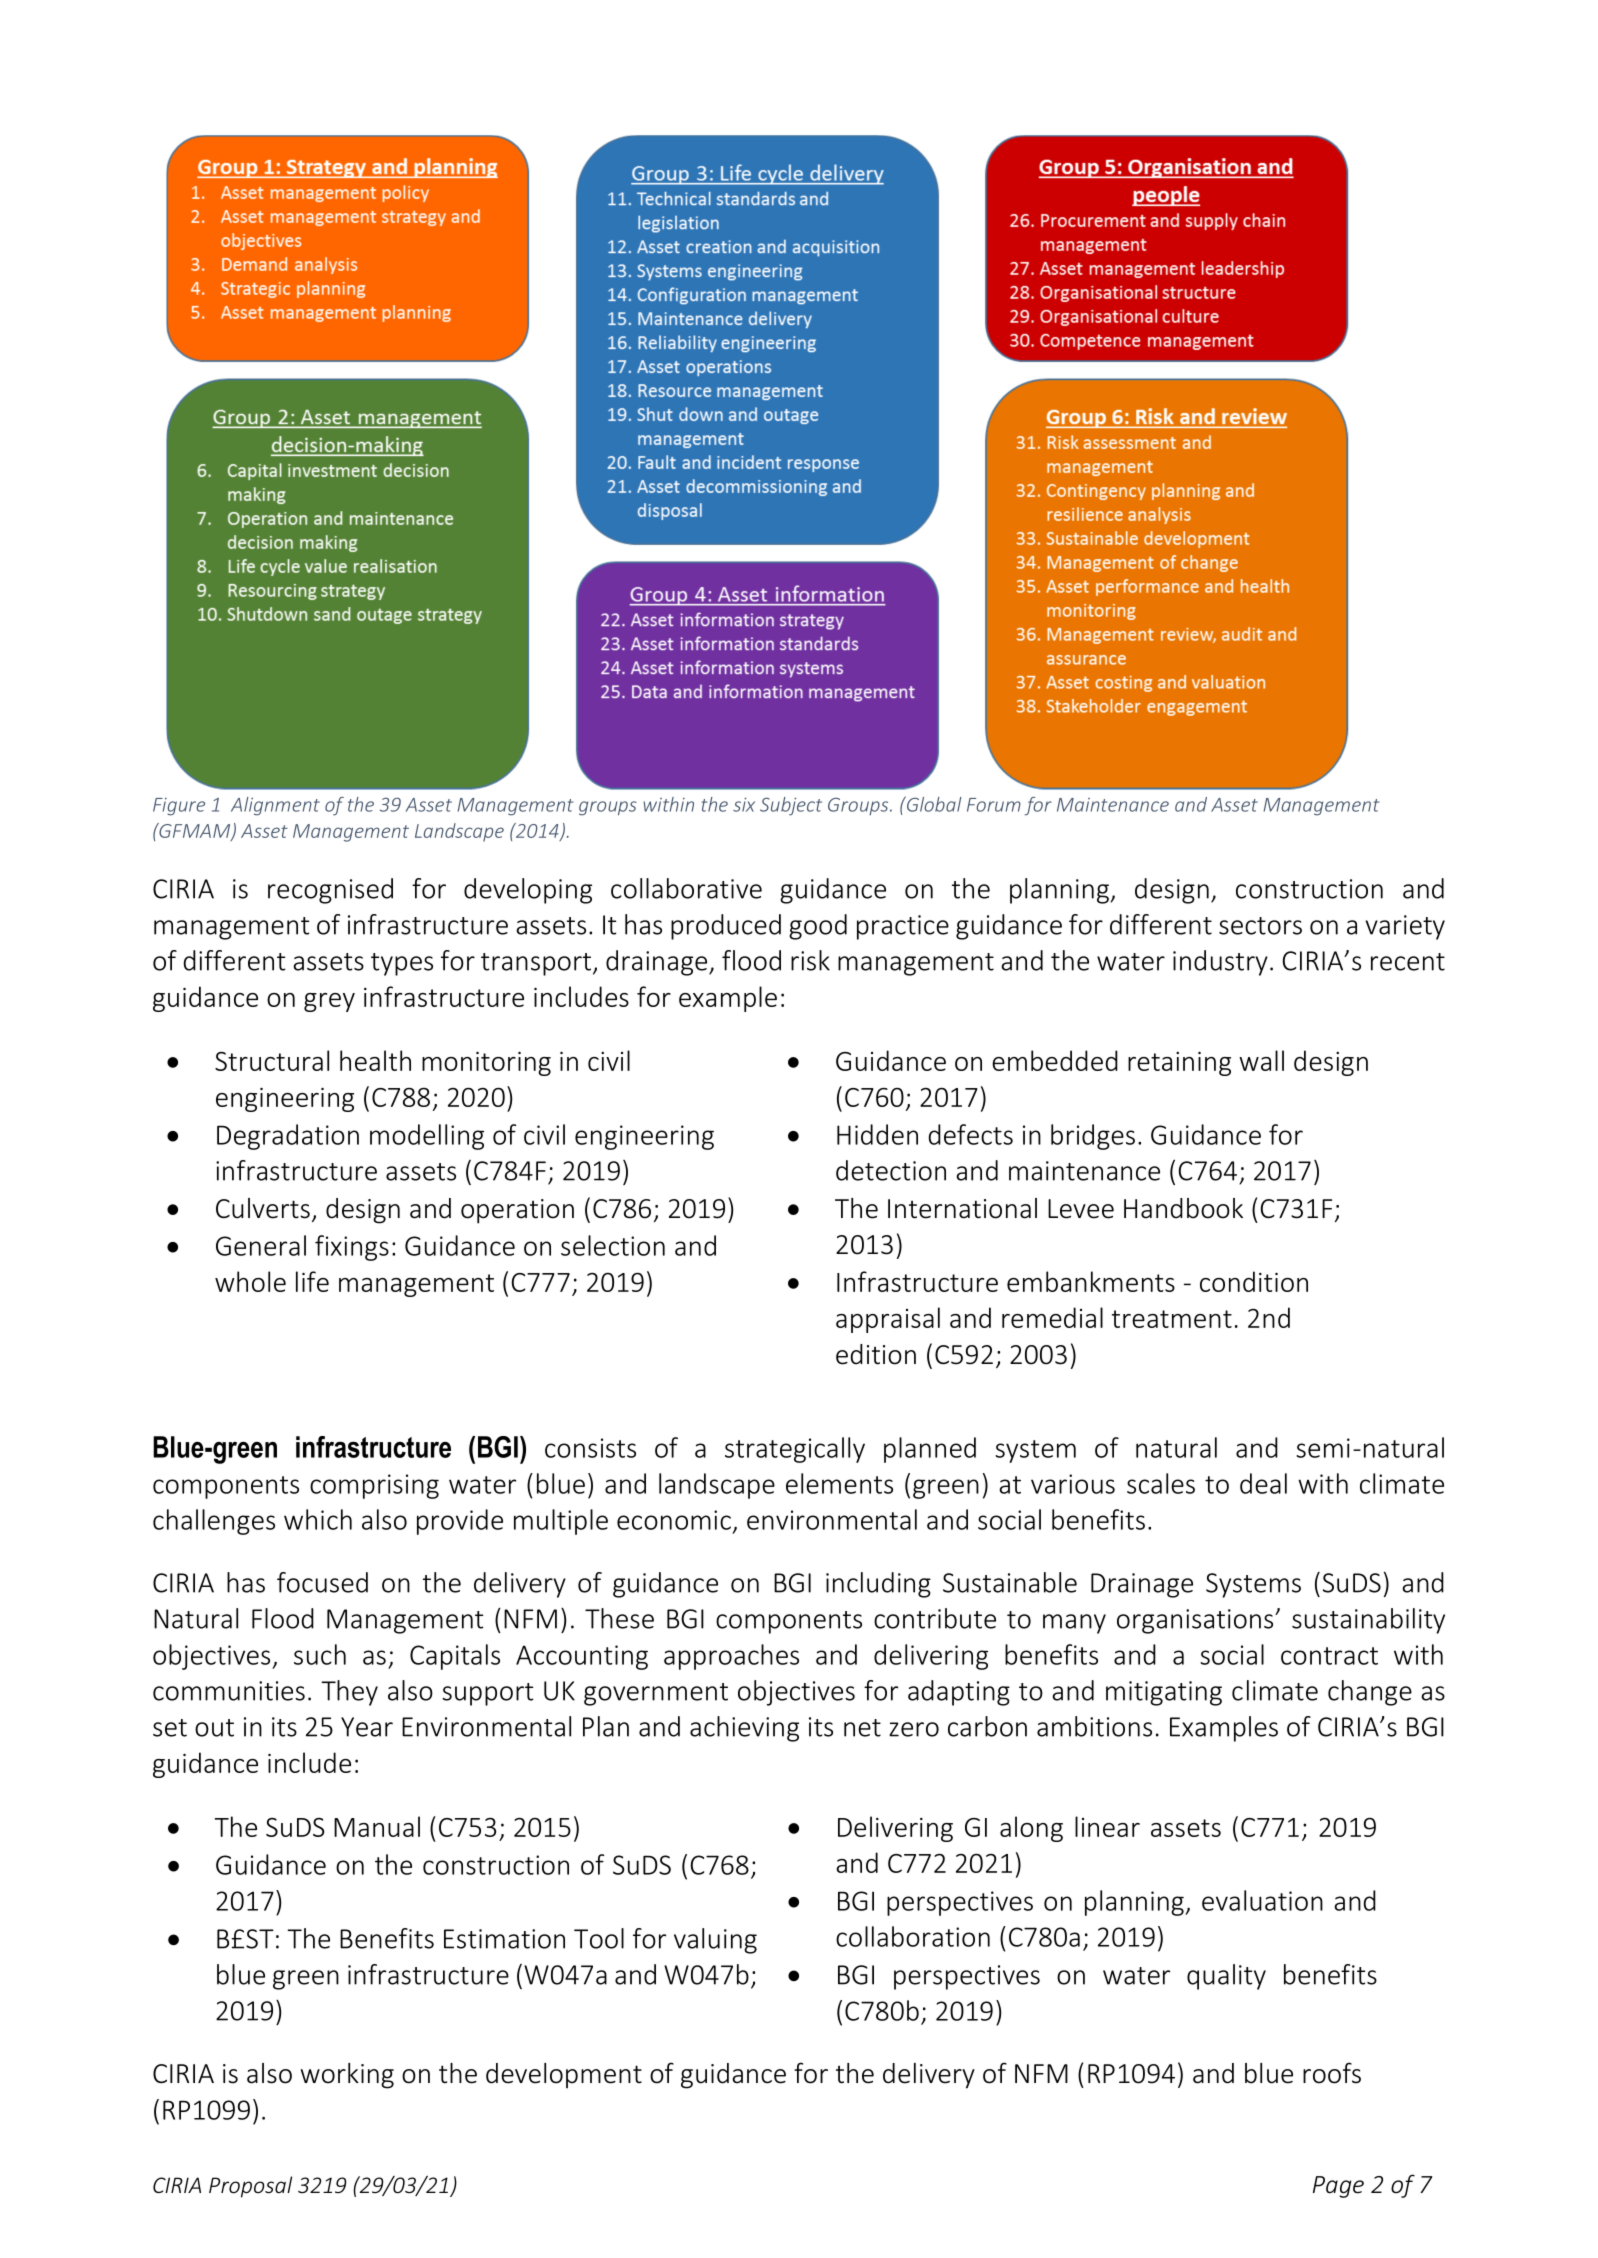 The image size is (1598, 2258). What do you see at coordinates (250, 2187) in the screenshot?
I see `Proposal` at bounding box center [250, 2187].
